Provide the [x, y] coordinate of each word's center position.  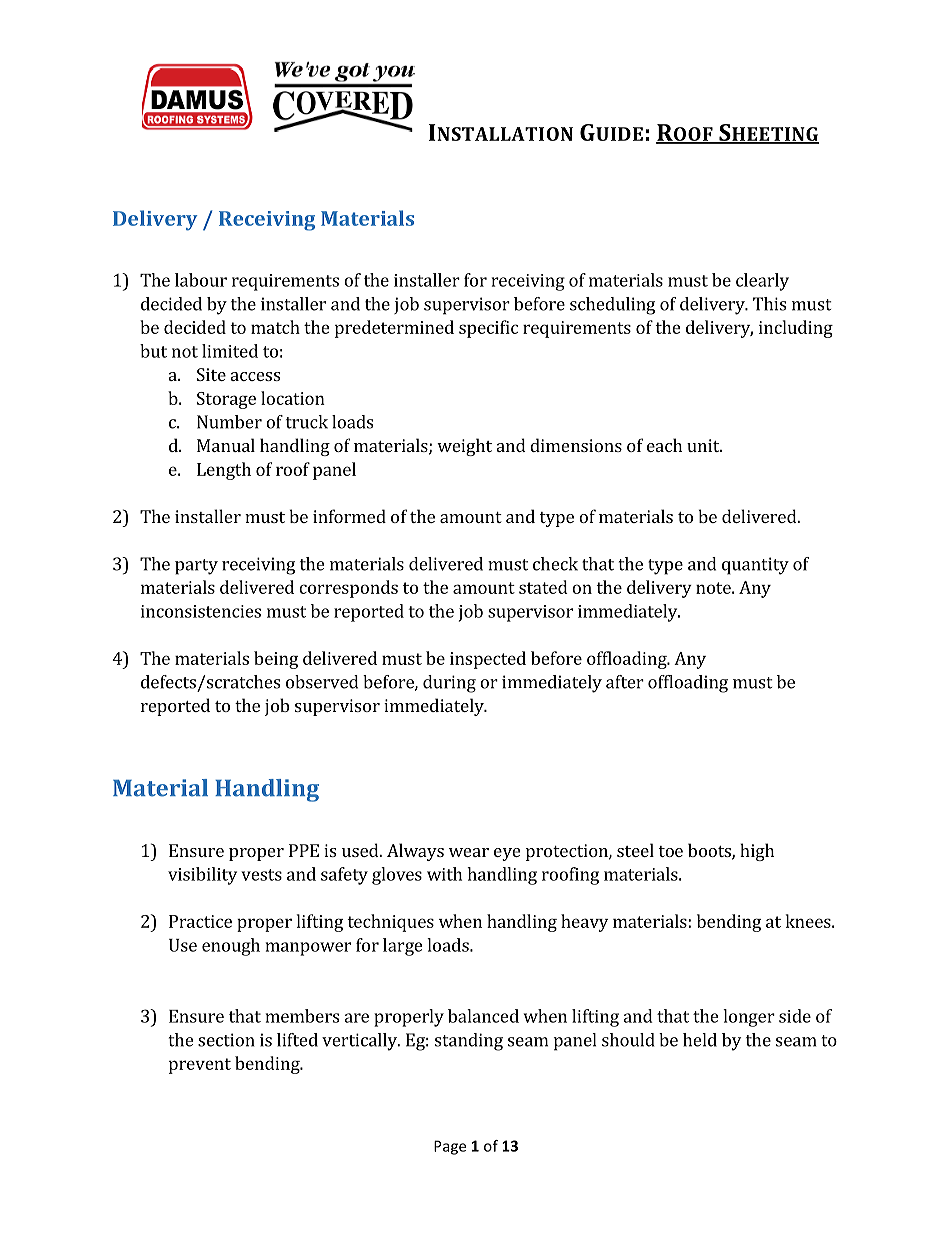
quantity [755, 566]
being [276, 660]
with [444, 874]
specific [488, 329]
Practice [200, 921]
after [625, 682]
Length [224, 471]
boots [710, 851]
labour [201, 280]
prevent [200, 1066]
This [769, 304]
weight [464, 447]
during [449, 684]
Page [450, 1147]
